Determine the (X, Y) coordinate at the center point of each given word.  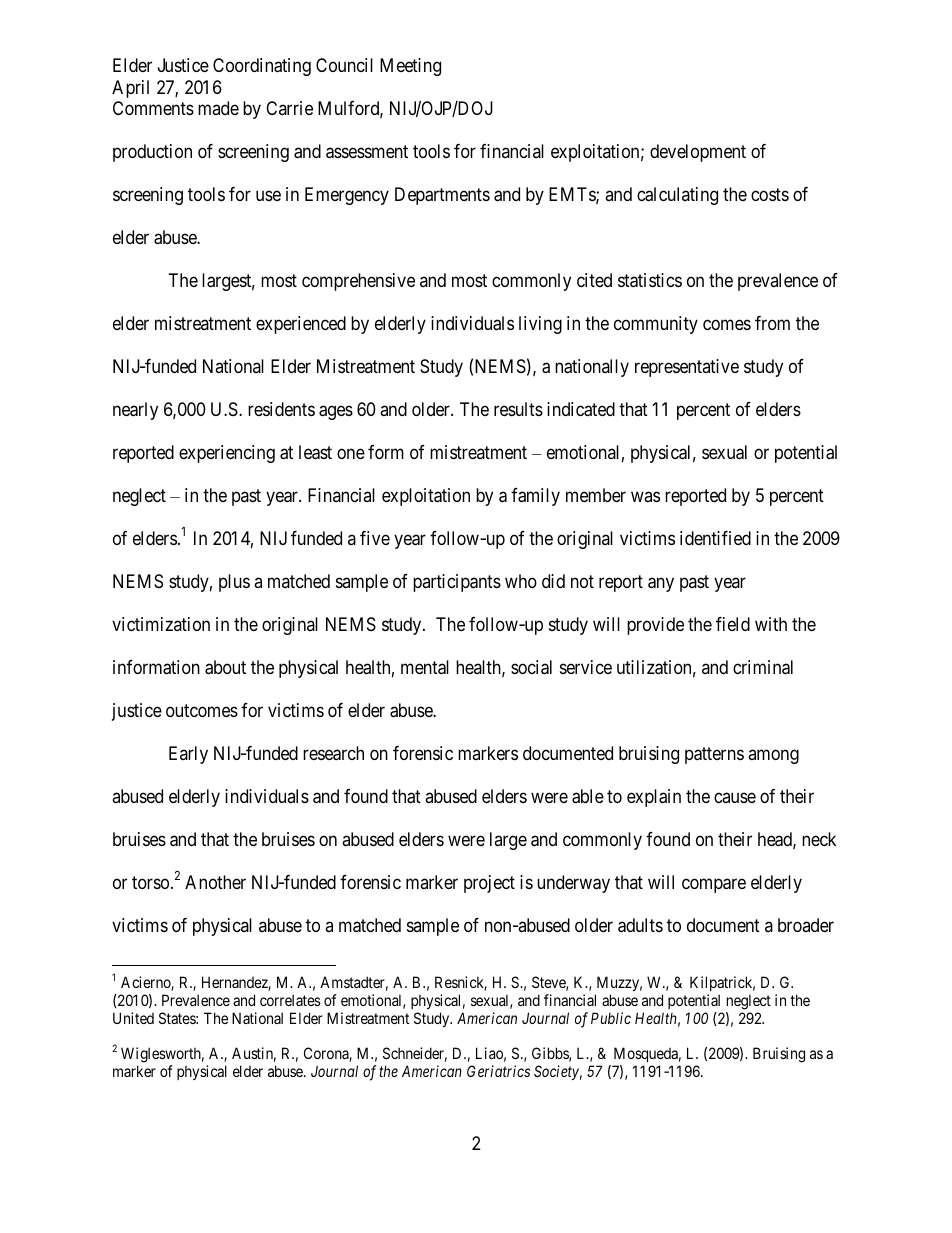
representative (687, 368)
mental (425, 667)
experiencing (227, 454)
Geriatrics (498, 1071)
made (218, 108)
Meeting (410, 67)
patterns (714, 755)
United (133, 1018)
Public (611, 1018)
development (698, 153)
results (518, 409)
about (225, 667)
